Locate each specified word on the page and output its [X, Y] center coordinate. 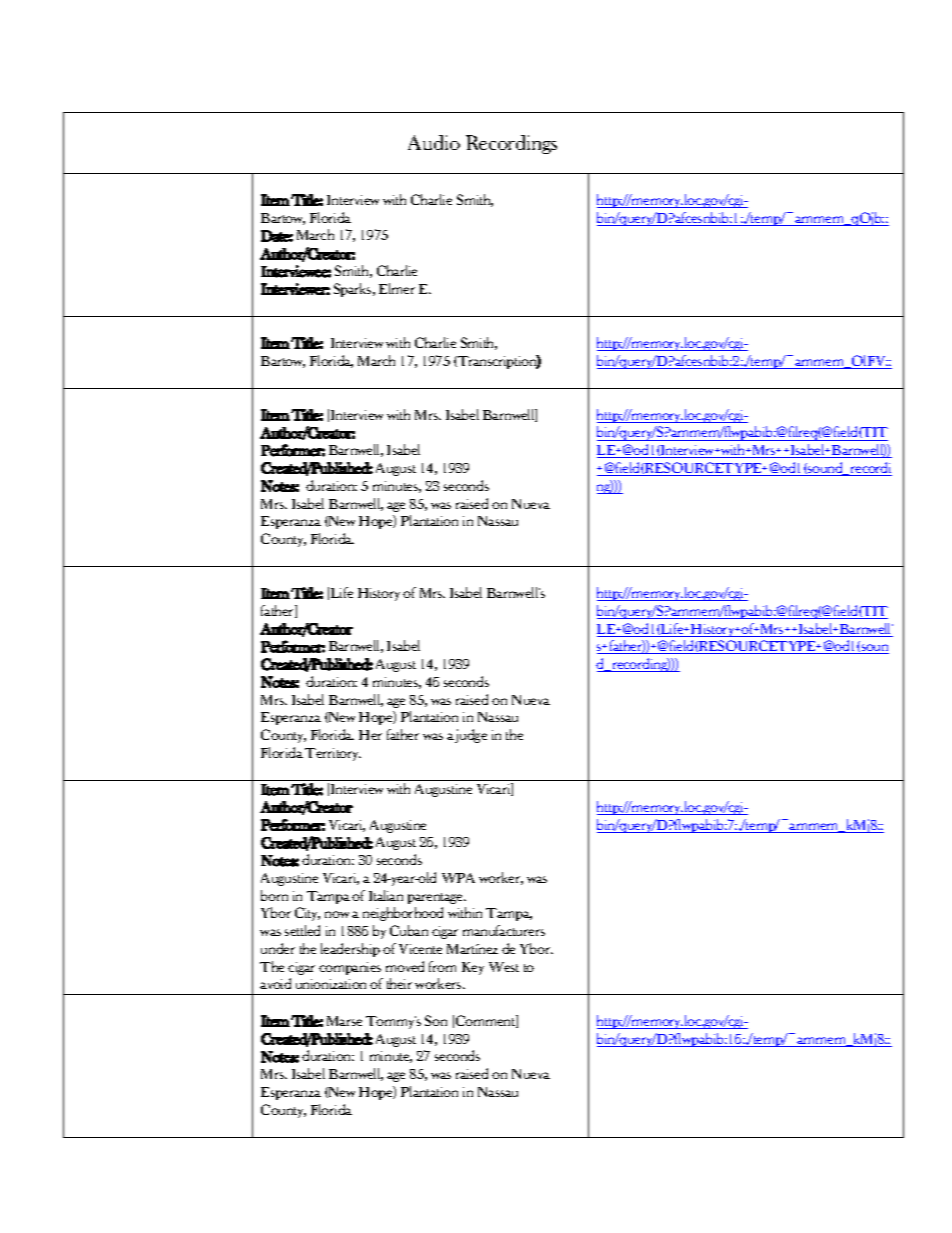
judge [471, 736]
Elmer [397, 288]
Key [473, 968]
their [399, 983]
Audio [434, 142]
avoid [275, 983]
